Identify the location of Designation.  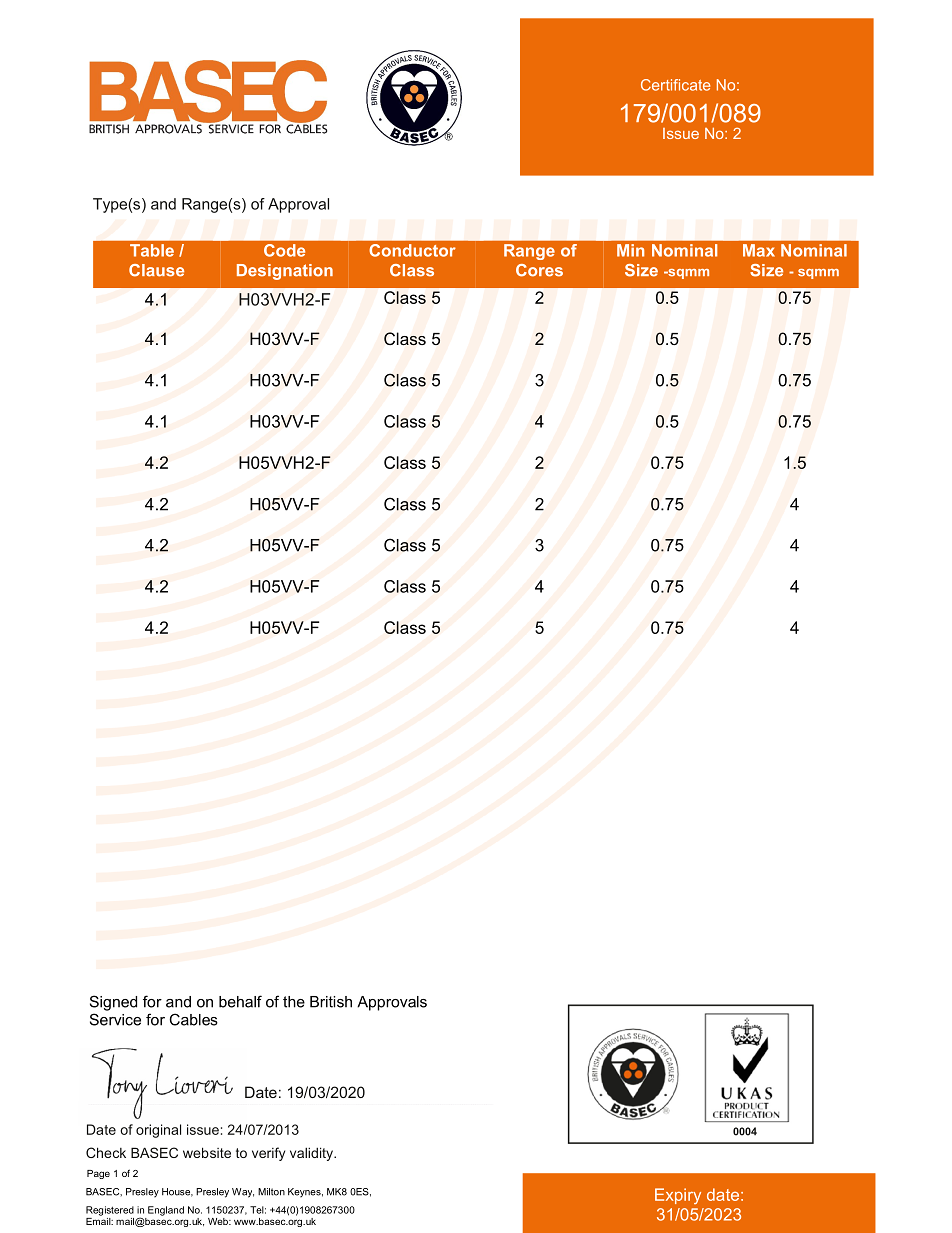
(285, 272).
